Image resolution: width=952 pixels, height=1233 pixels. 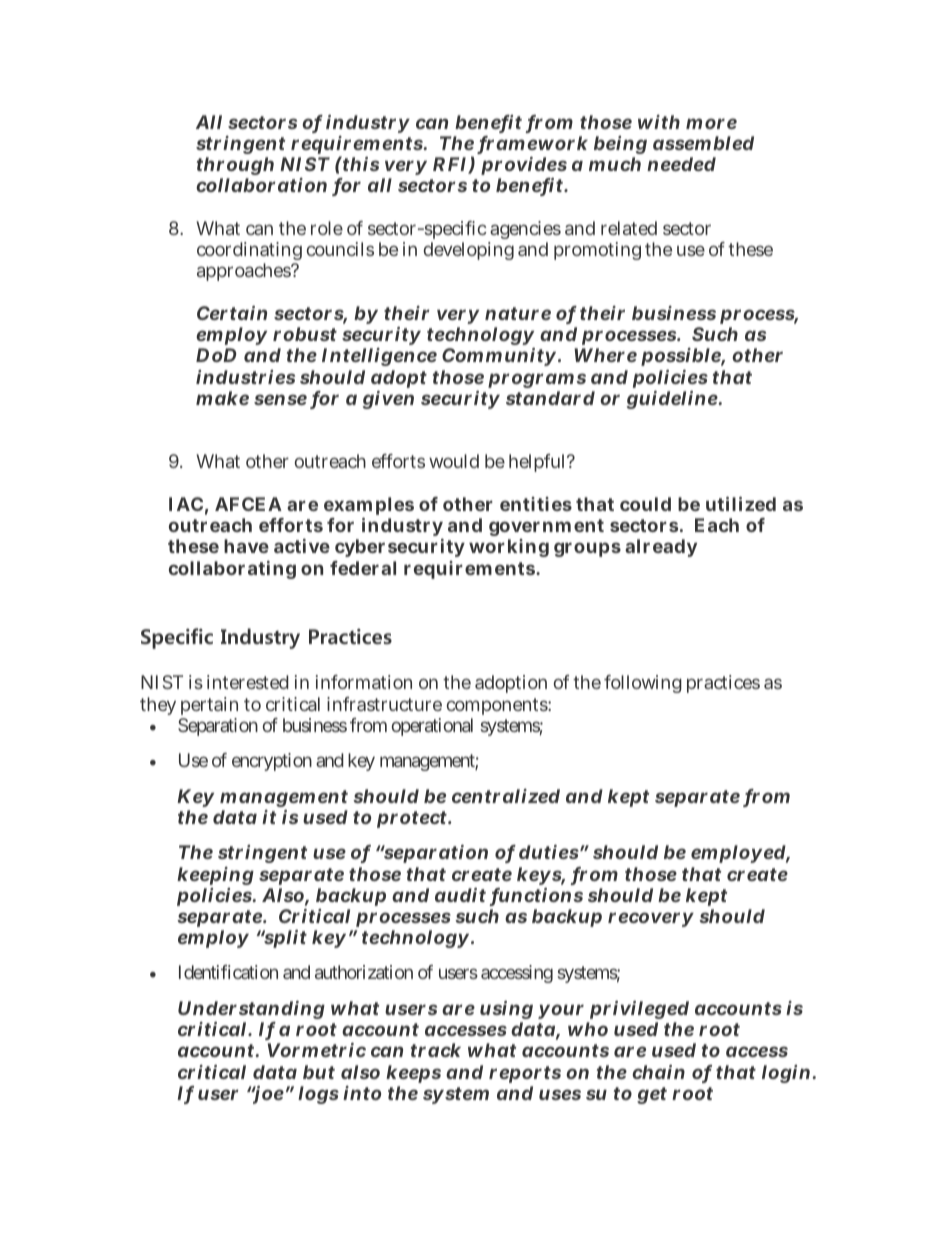 I want to click on assembled, so click(x=703, y=143).
